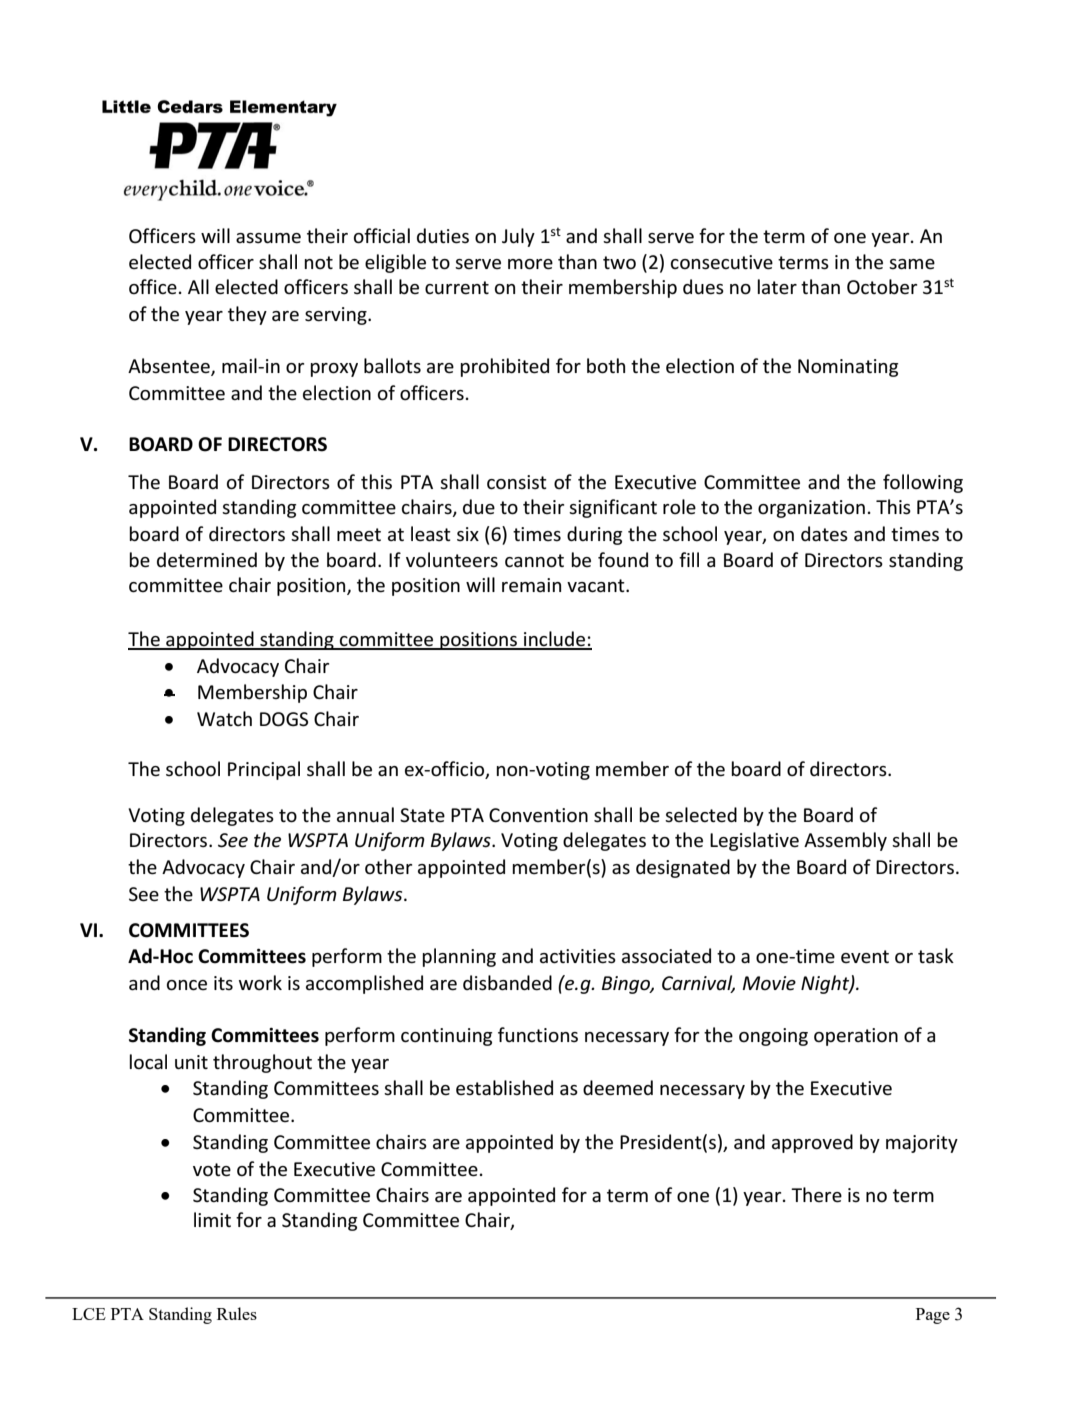 Image resolution: width=1092 pixels, height=1413 pixels. Describe the element at coordinates (865, 957) in the screenshot. I see `event` at that location.
